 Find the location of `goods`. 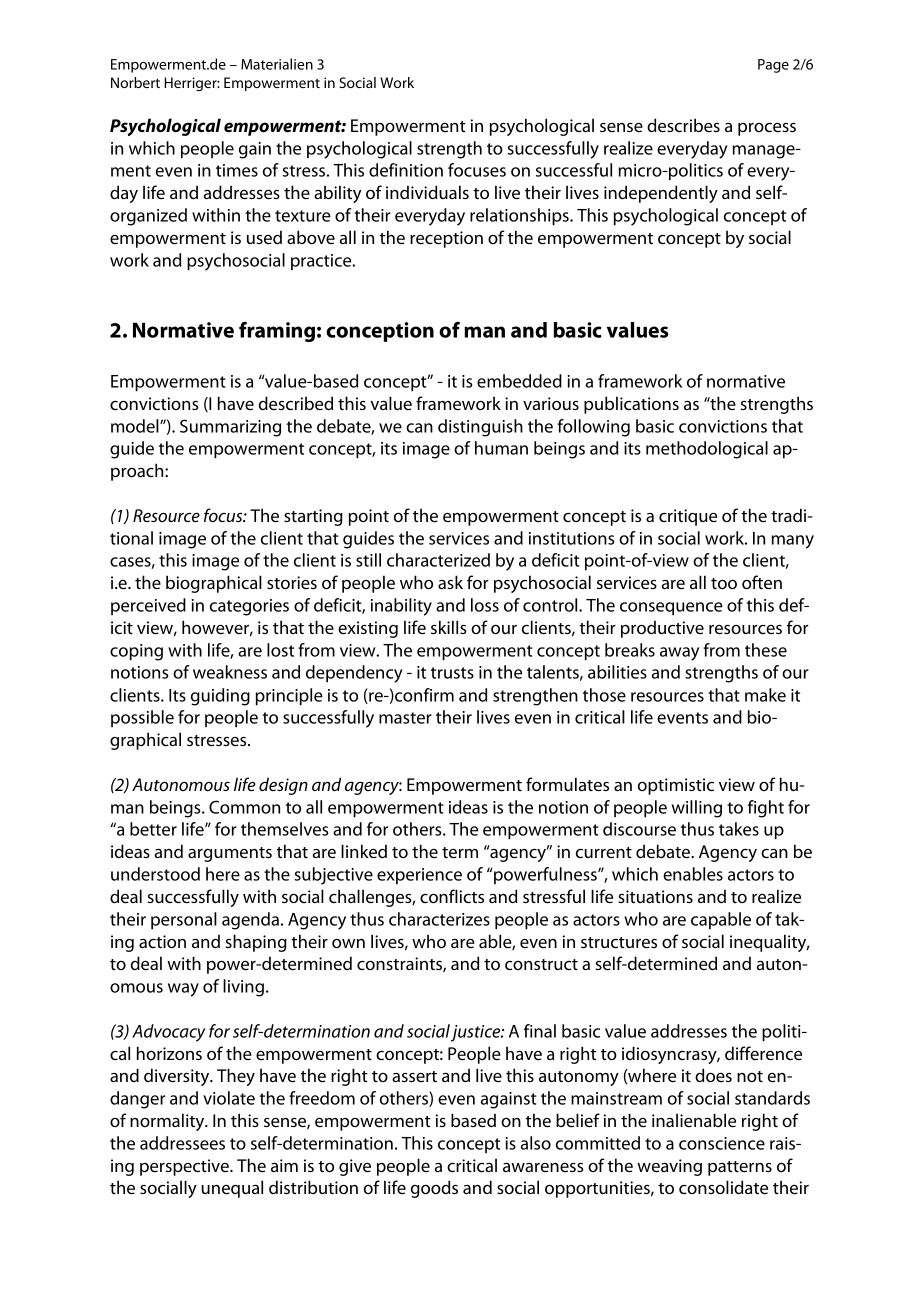

goods is located at coordinates (434, 1189).
